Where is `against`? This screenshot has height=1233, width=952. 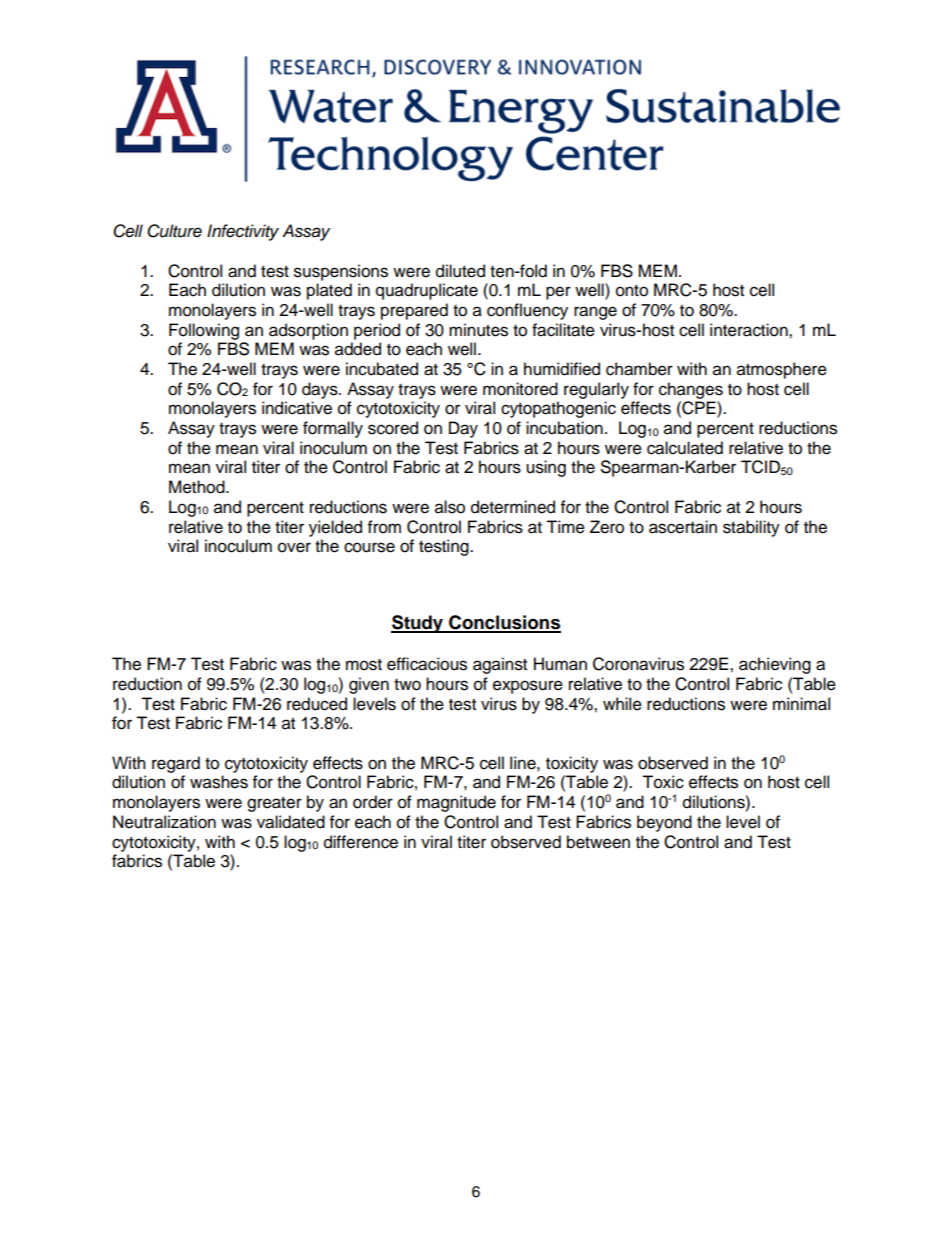
against is located at coordinates (500, 665).
